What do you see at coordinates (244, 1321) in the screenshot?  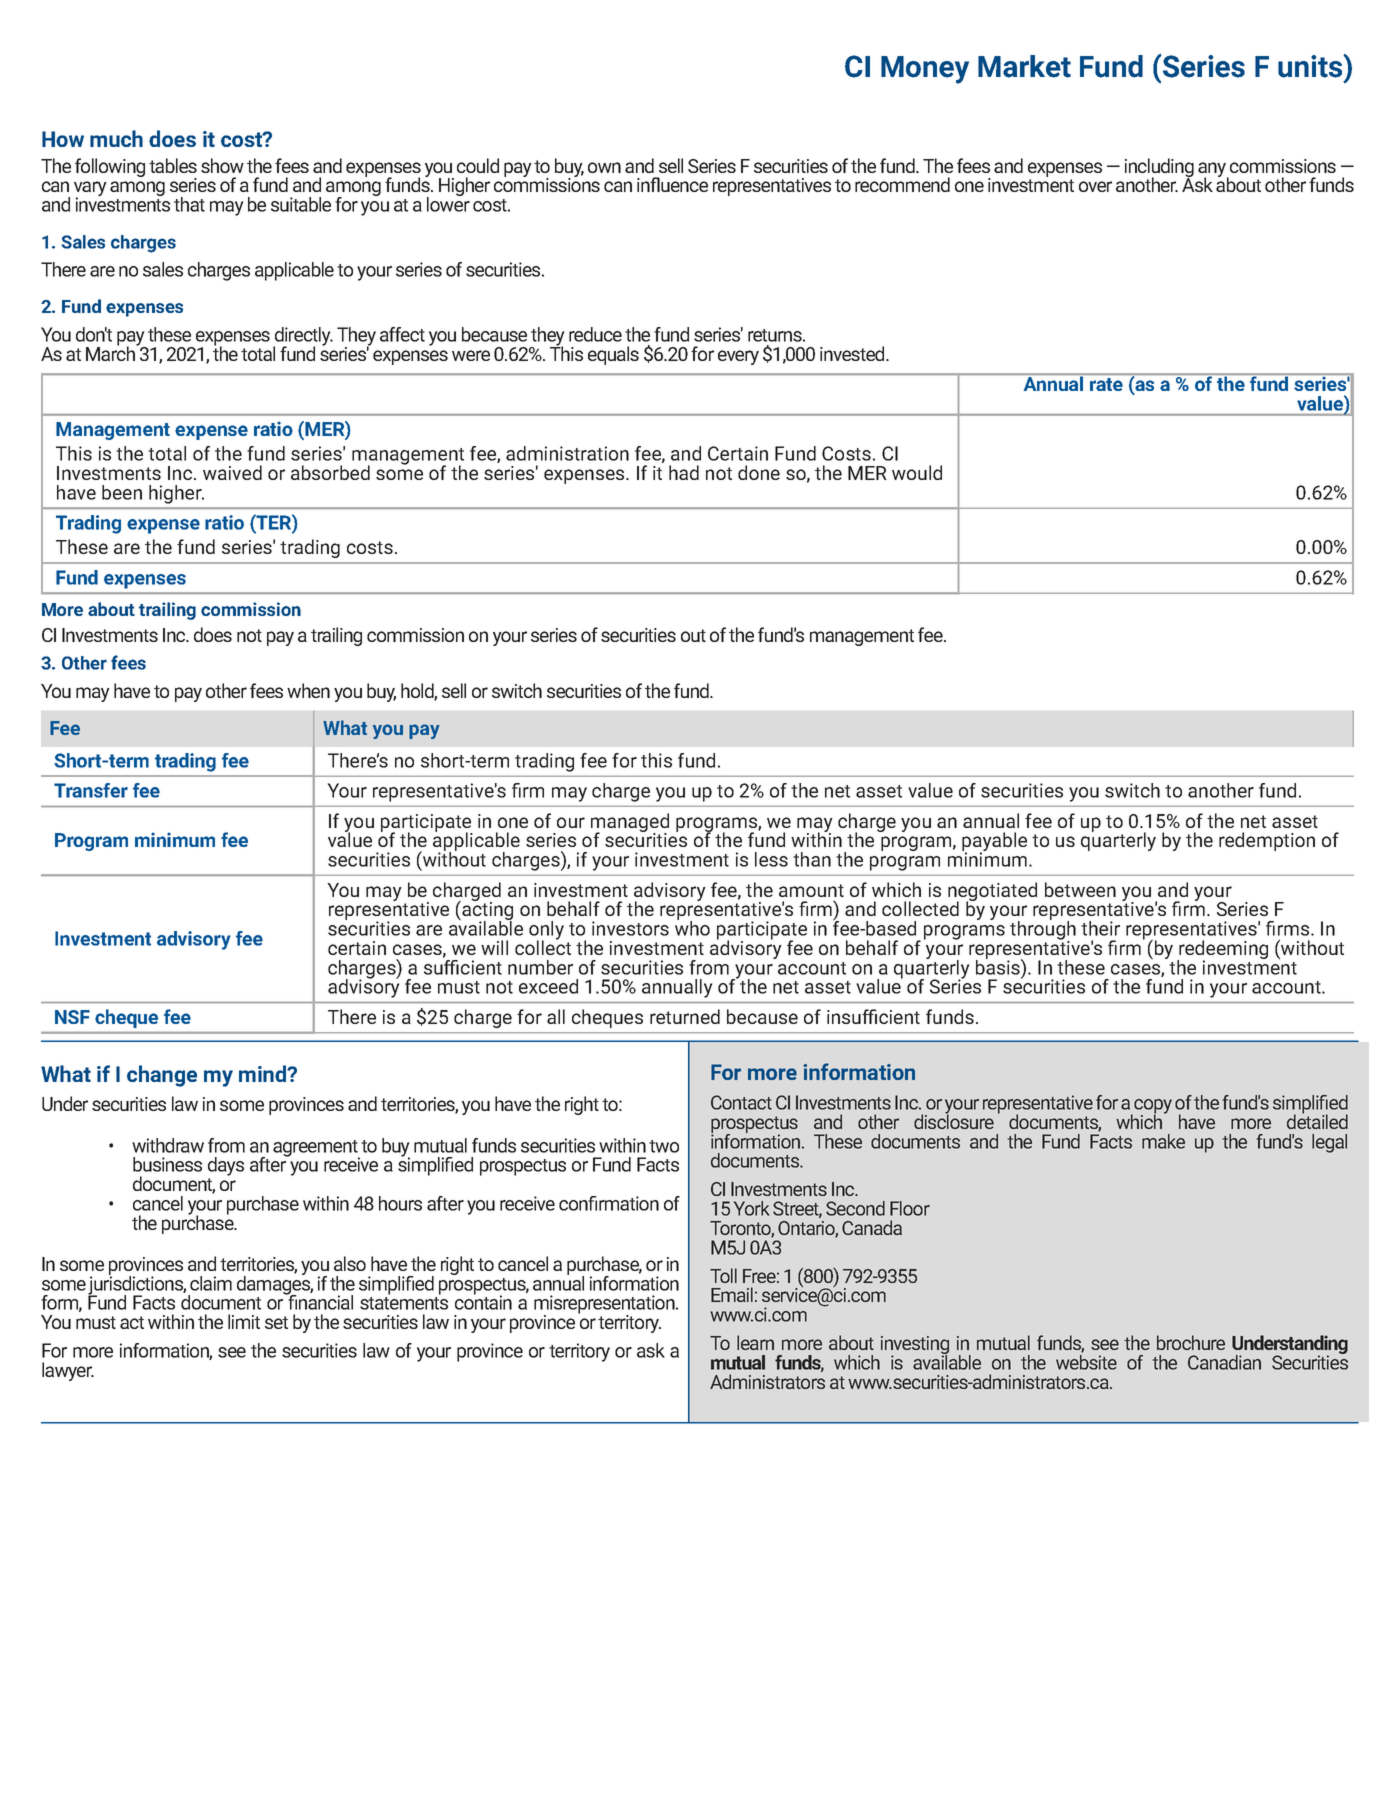 I see `limit` at bounding box center [244, 1321].
